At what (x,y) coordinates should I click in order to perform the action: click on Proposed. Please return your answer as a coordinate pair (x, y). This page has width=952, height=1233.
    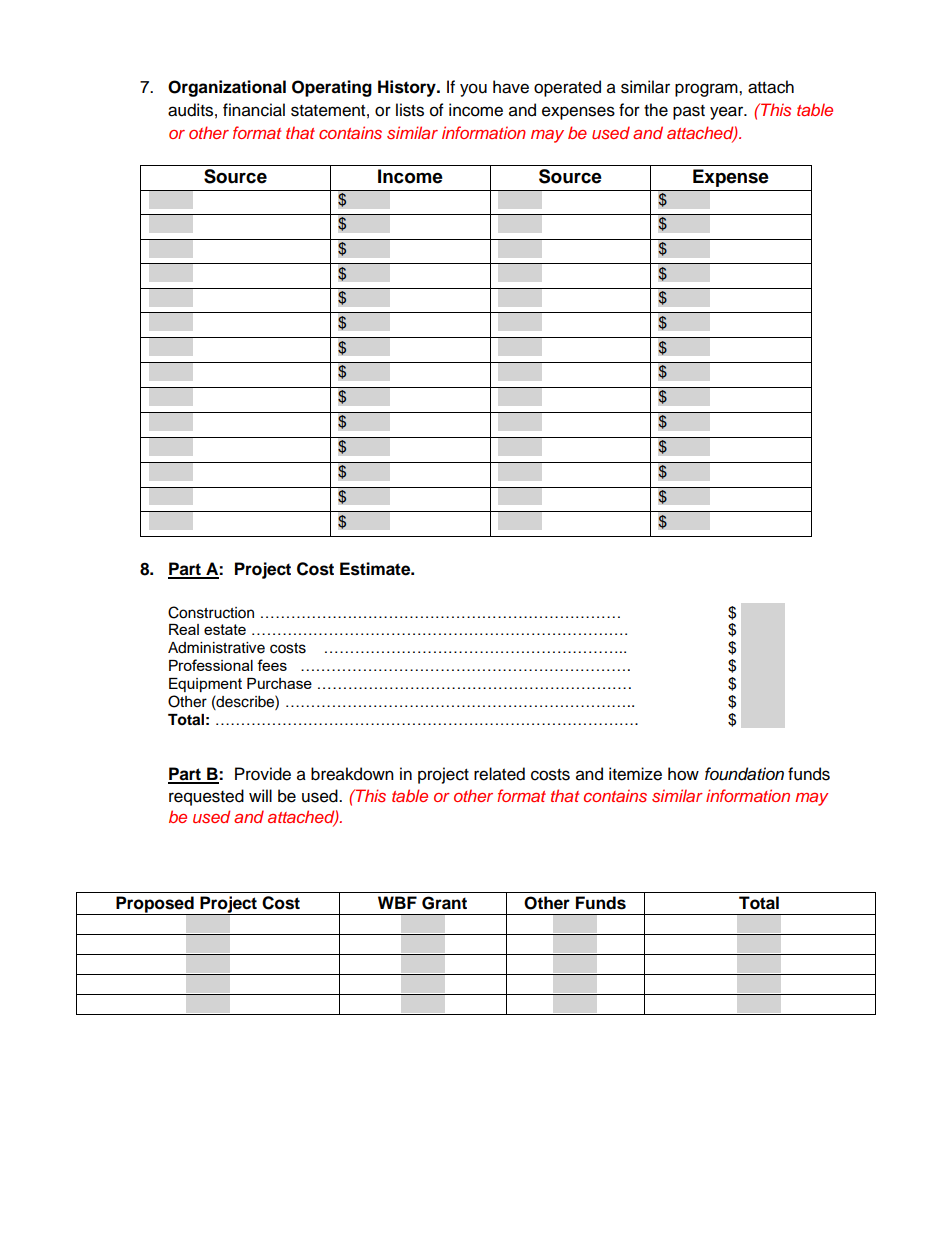
    Looking at the image, I should click on (155, 905).
